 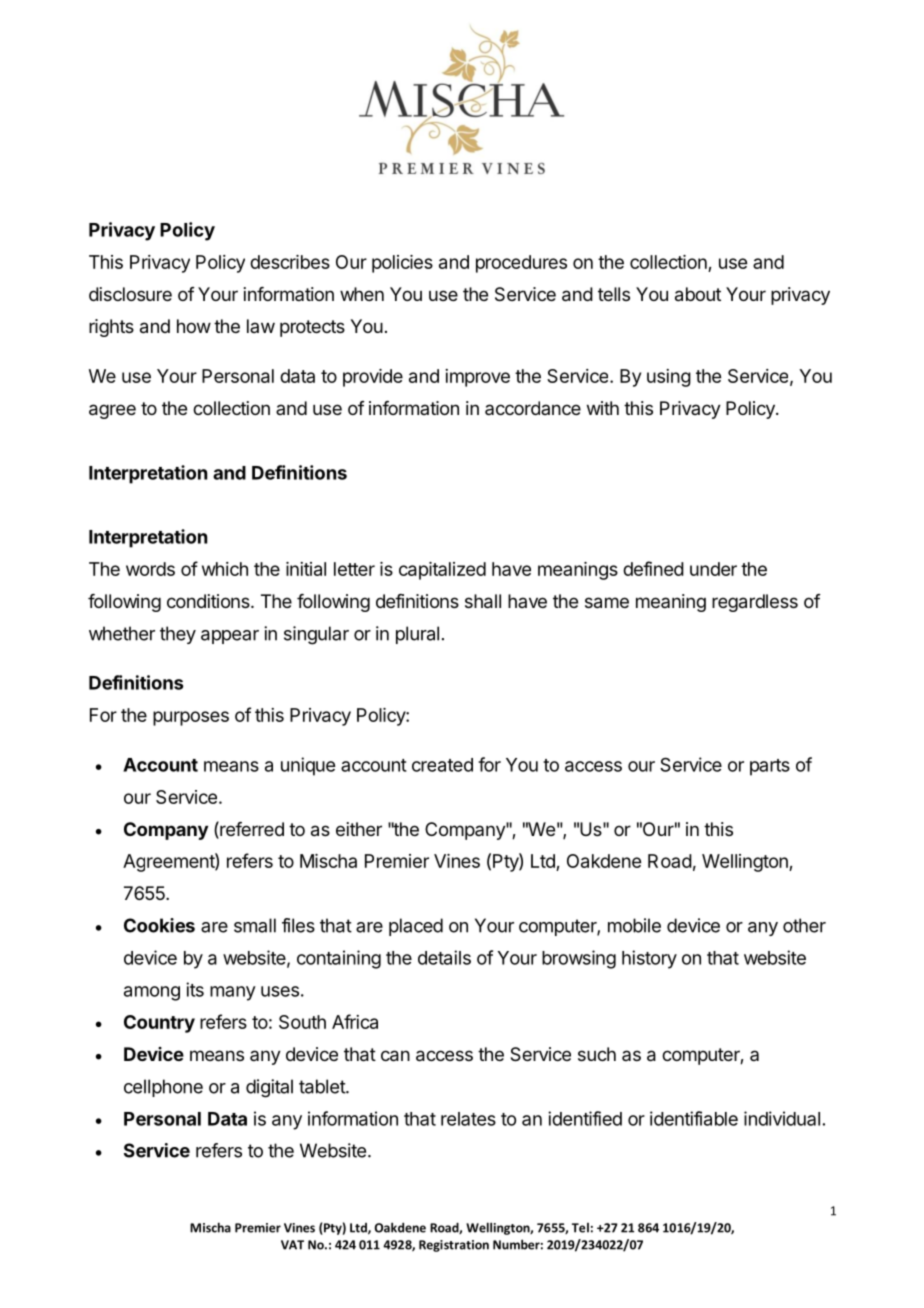 I want to click on about, so click(x=698, y=294).
